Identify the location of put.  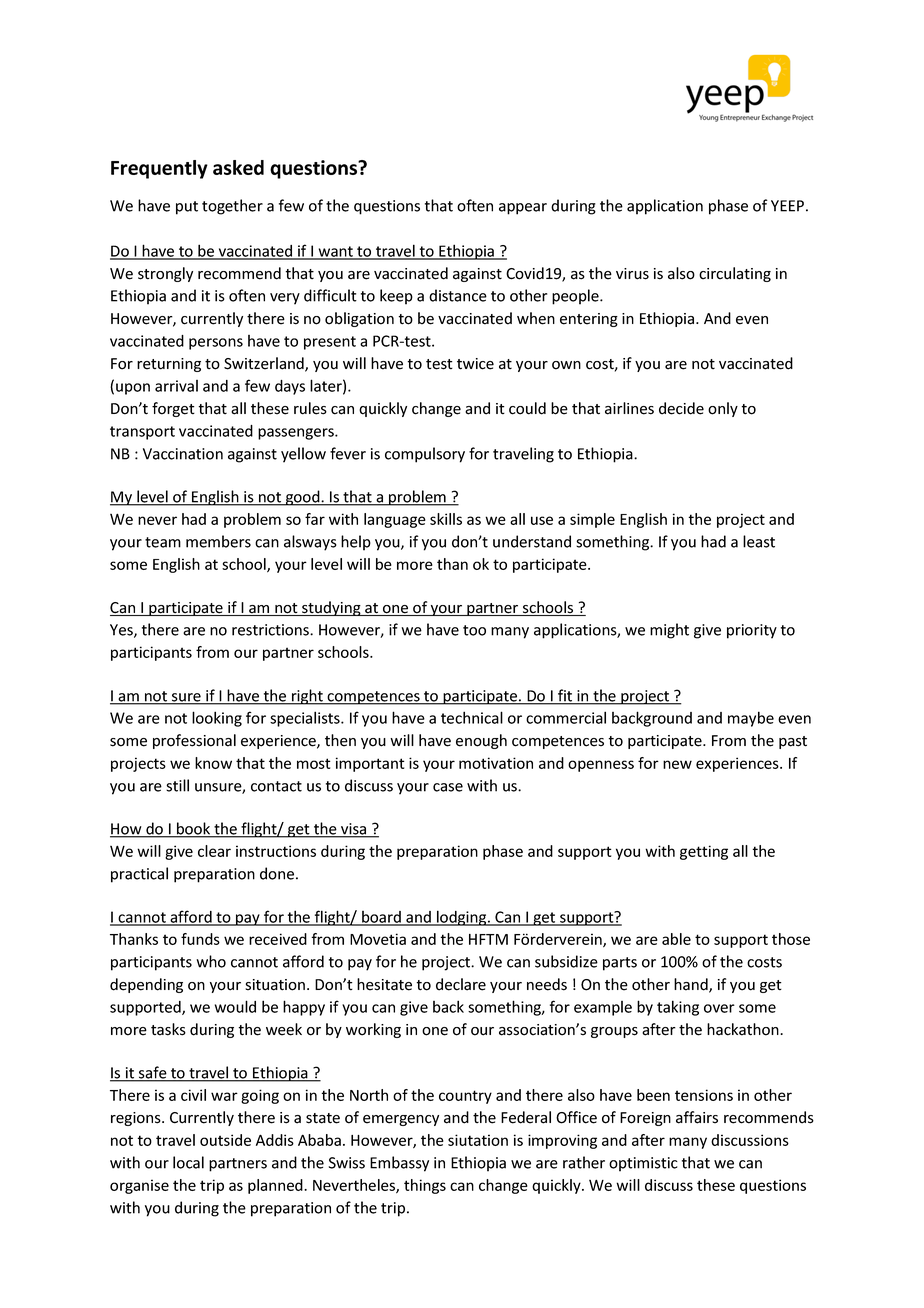
(187, 208).
